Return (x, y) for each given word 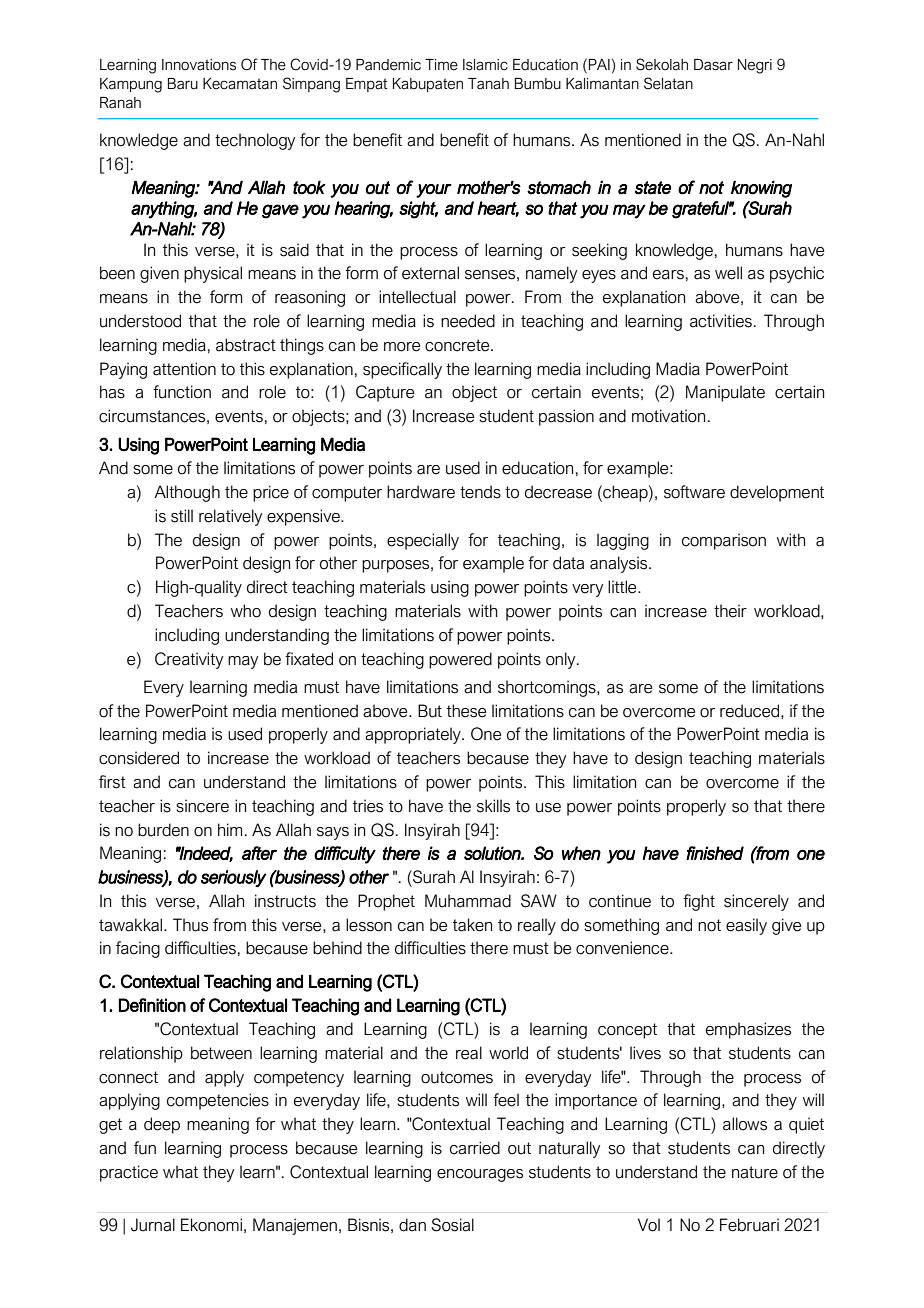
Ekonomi (211, 1225)
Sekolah (662, 64)
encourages (480, 1175)
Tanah (488, 84)
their (730, 611)
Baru (183, 84)
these (466, 711)
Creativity (189, 660)
